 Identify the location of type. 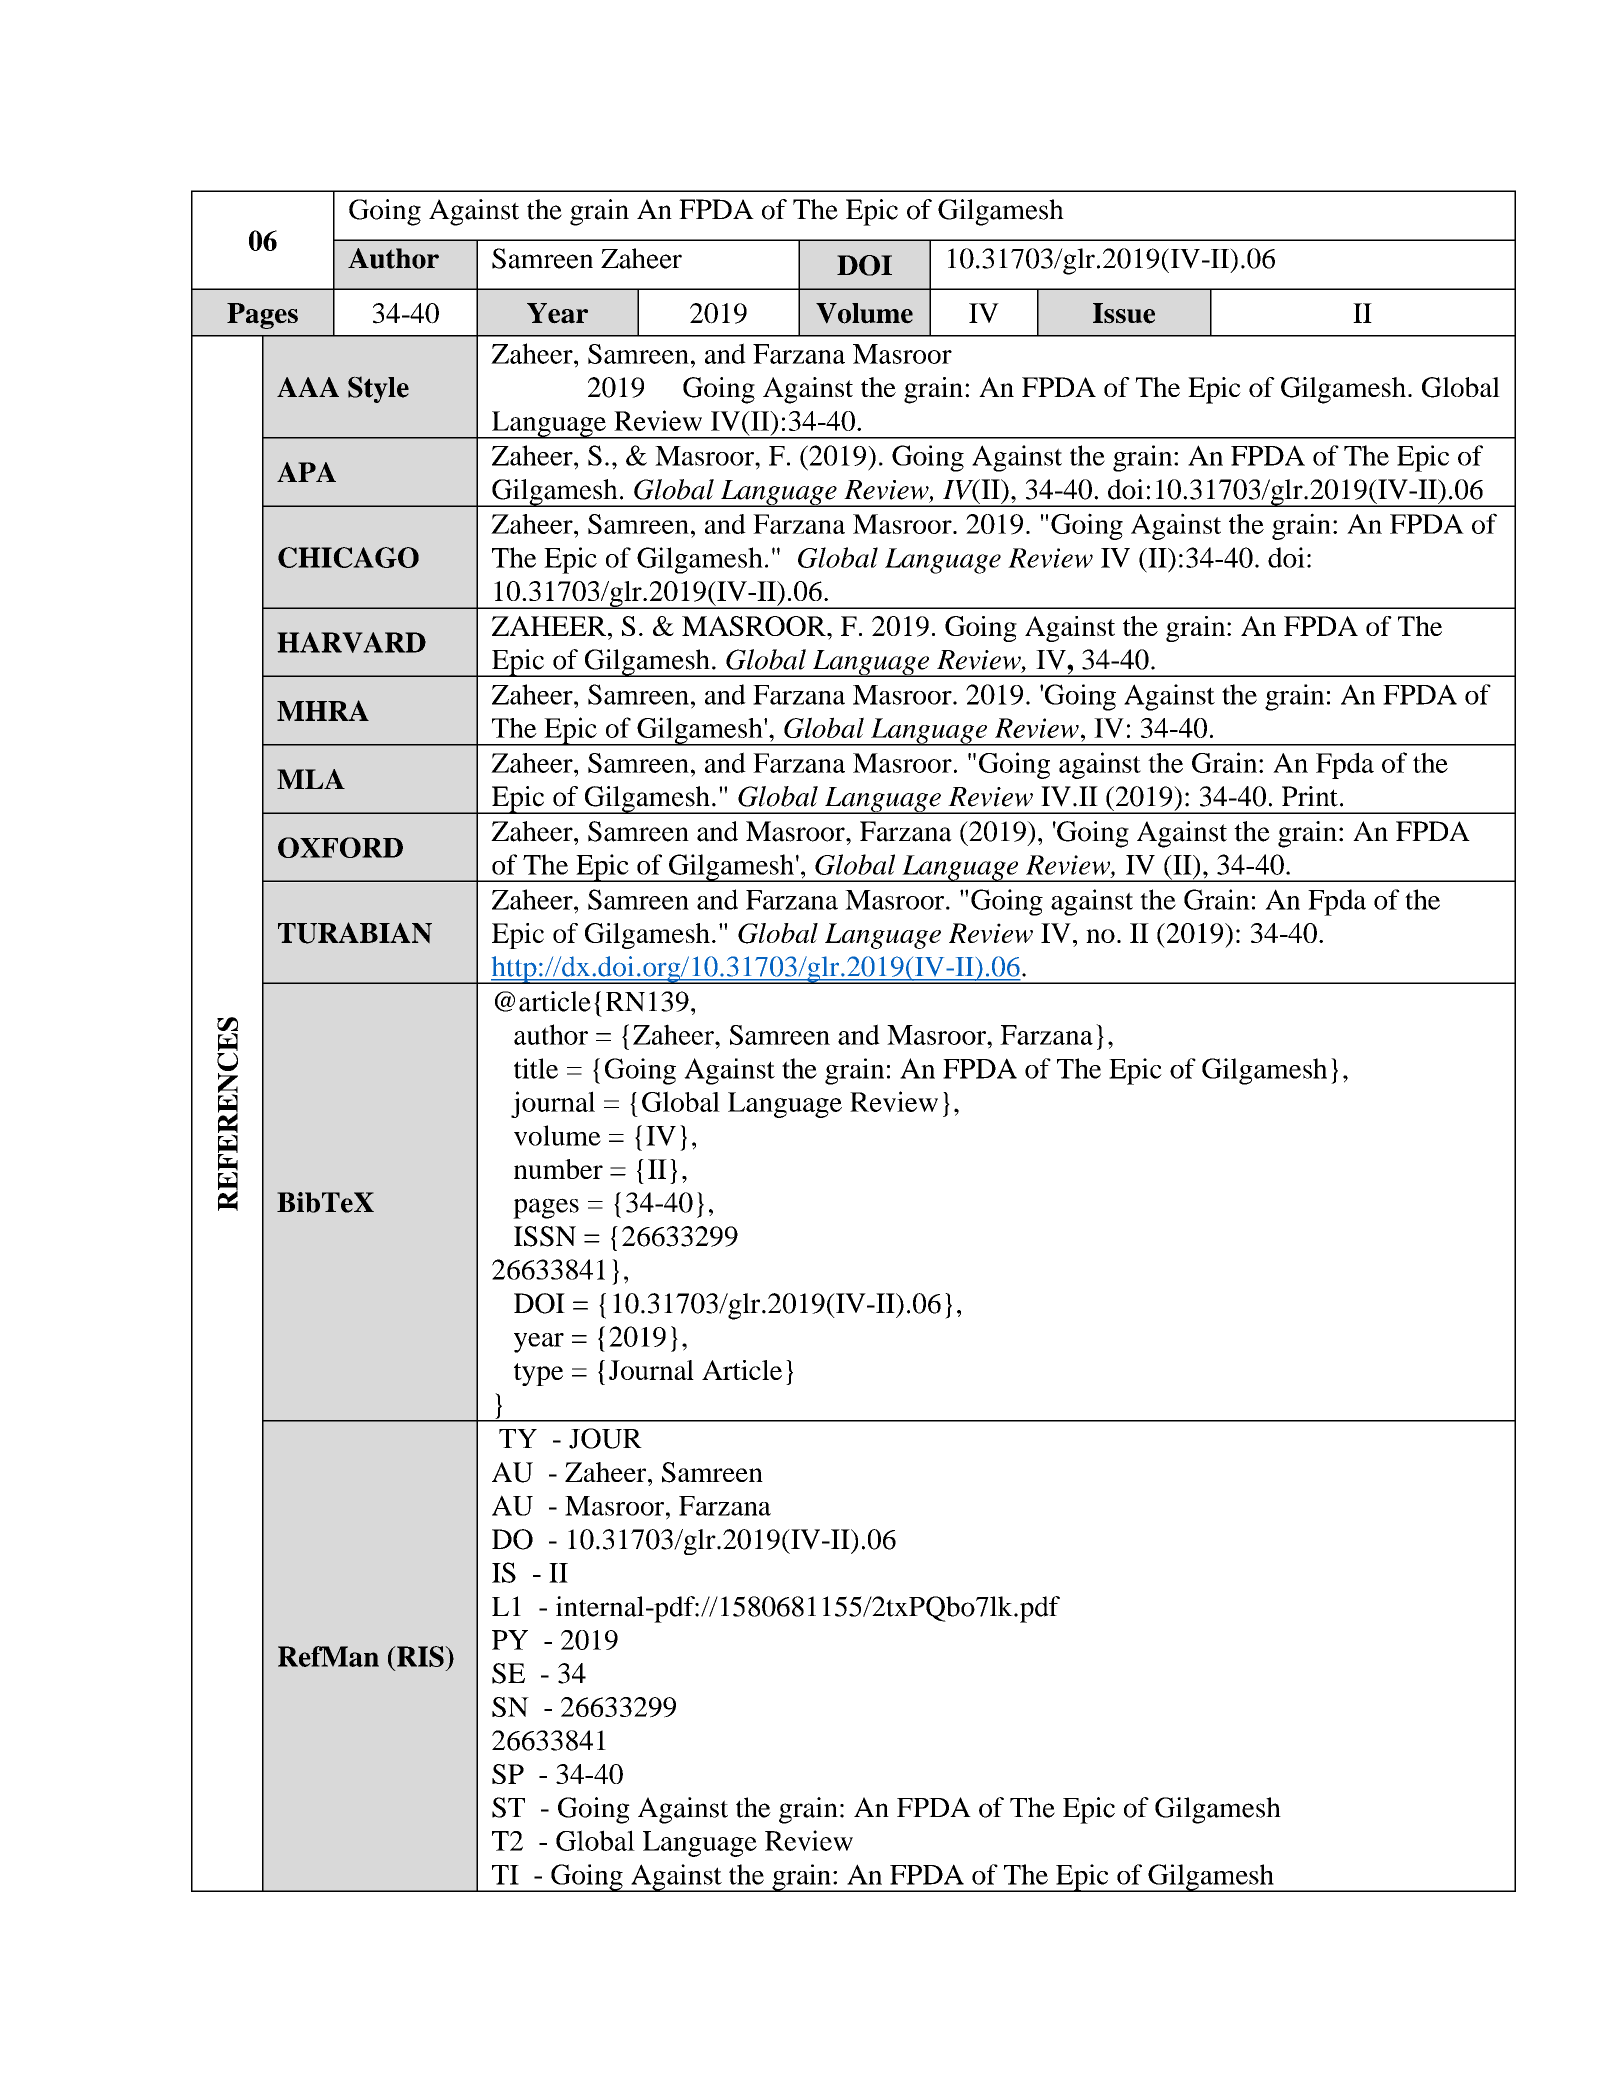
(538, 1374).
